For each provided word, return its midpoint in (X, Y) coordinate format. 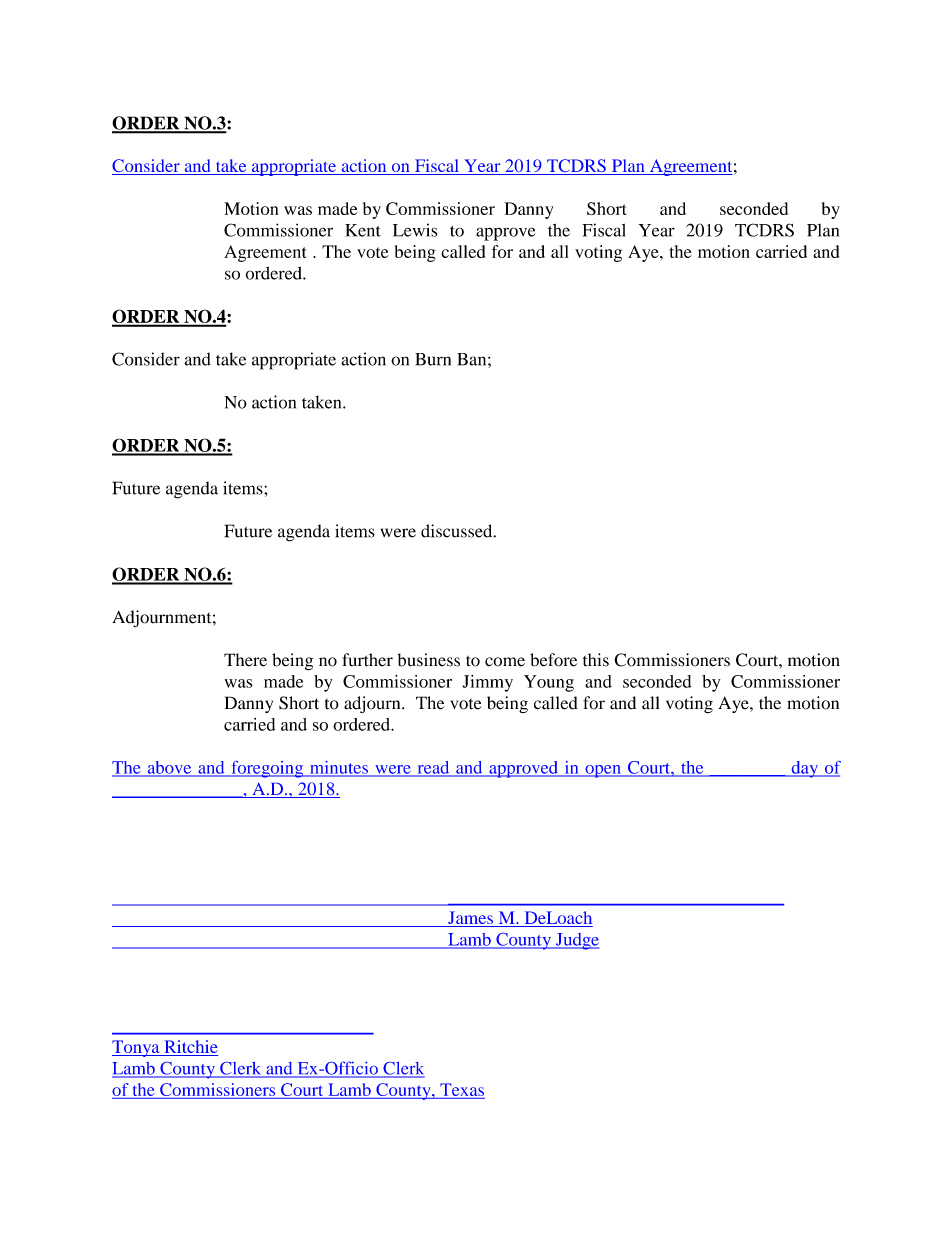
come (505, 662)
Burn (433, 359)
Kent (363, 230)
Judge (576, 941)
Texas (462, 1089)
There (245, 660)
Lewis (415, 230)
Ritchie (190, 1048)
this (596, 660)
